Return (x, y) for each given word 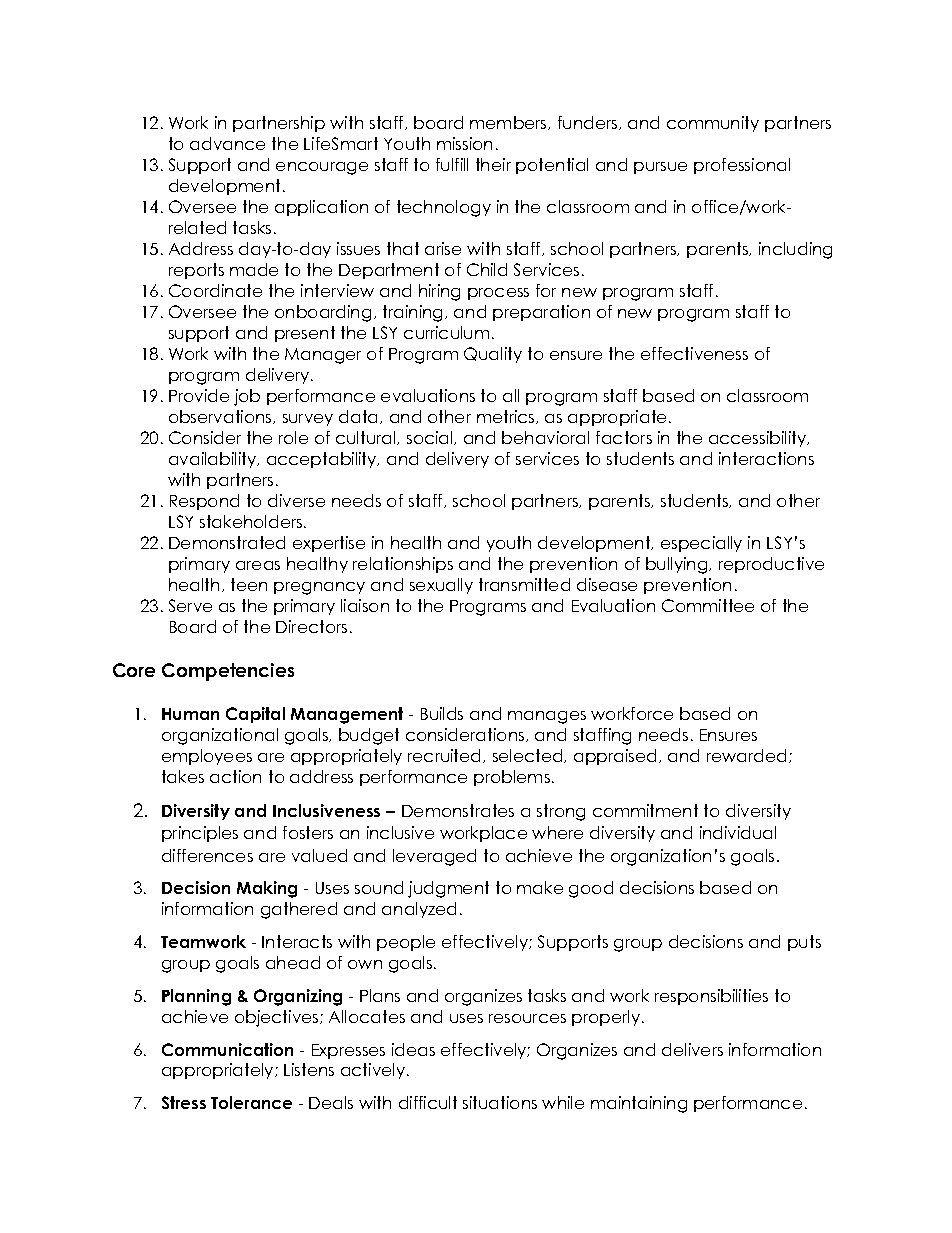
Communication (227, 1049)
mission (464, 143)
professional (742, 166)
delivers (692, 1049)
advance (227, 143)
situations (500, 1102)
